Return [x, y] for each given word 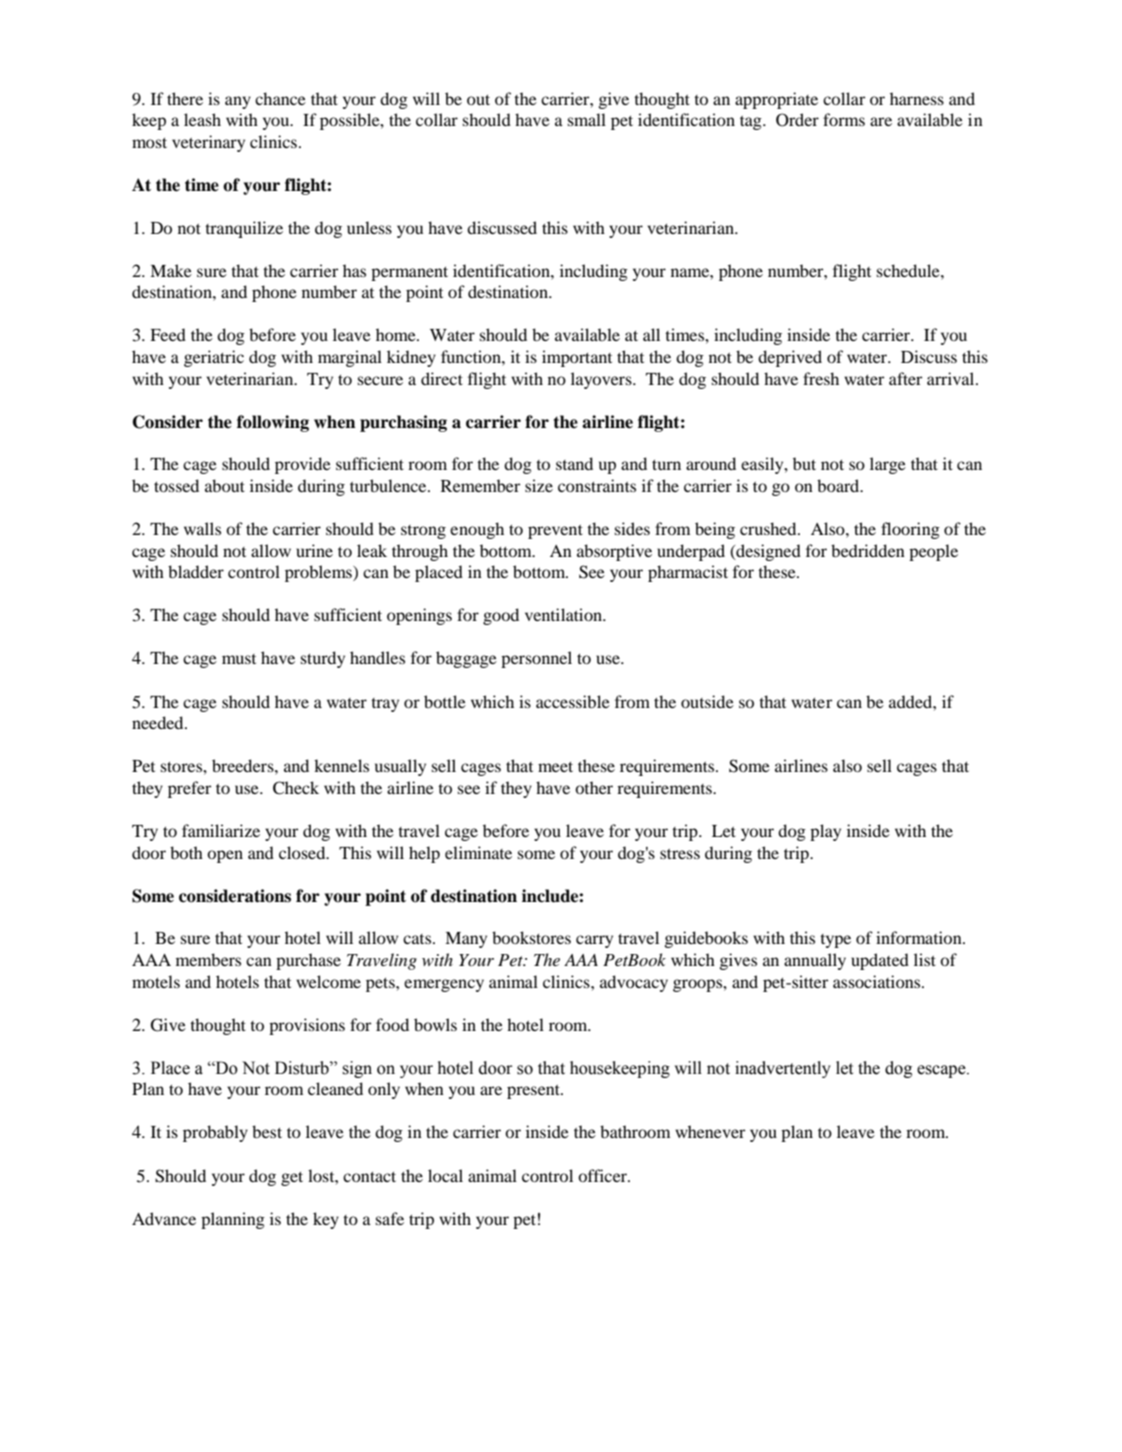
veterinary [208, 143]
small [587, 119]
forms [844, 119]
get [292, 1179]
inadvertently [783, 1069]
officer [603, 1175]
